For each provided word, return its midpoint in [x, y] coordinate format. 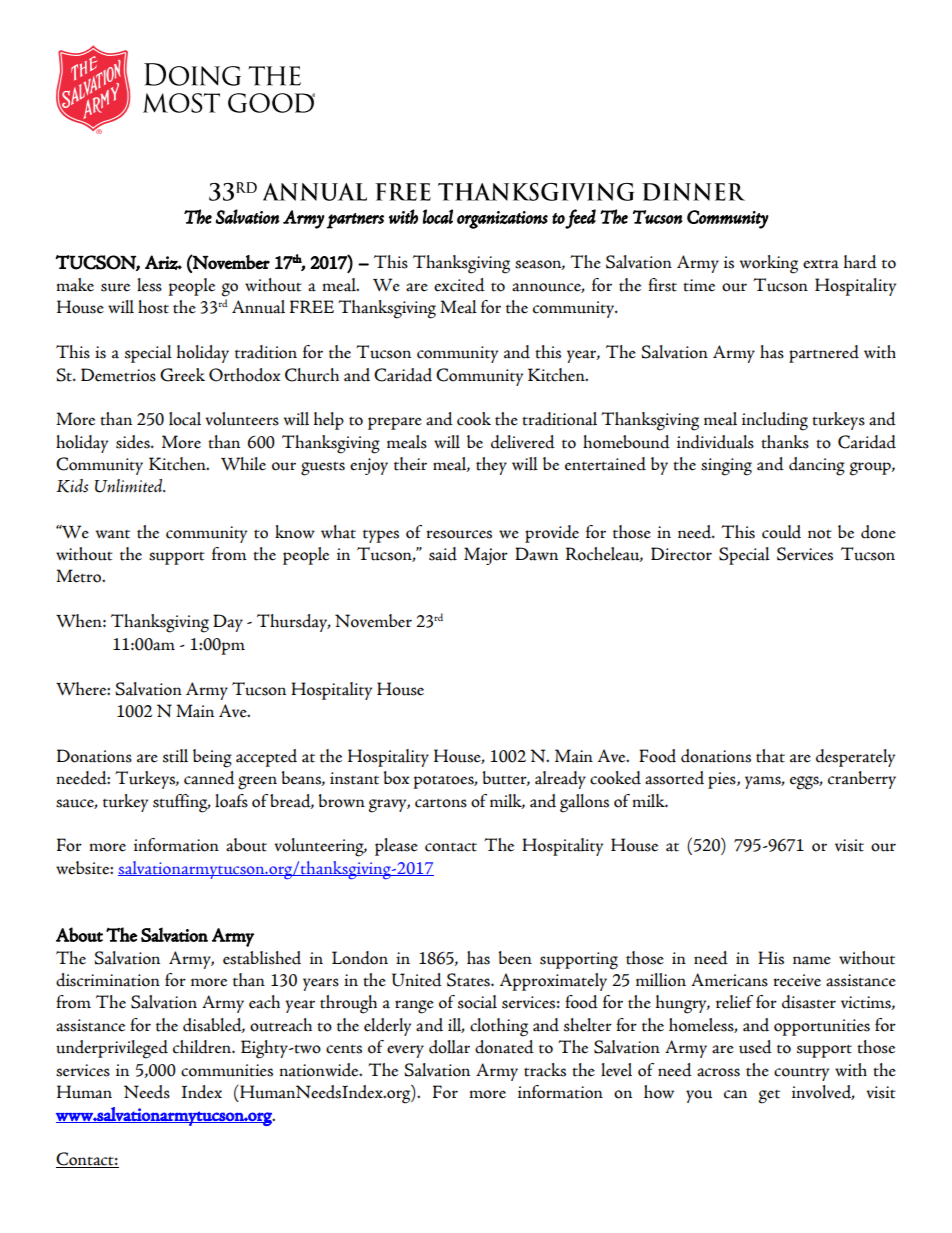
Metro [79, 576]
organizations [502, 220]
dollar [449, 1047]
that [770, 756]
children [203, 1047]
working [769, 264]
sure [115, 287]
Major [486, 556]
